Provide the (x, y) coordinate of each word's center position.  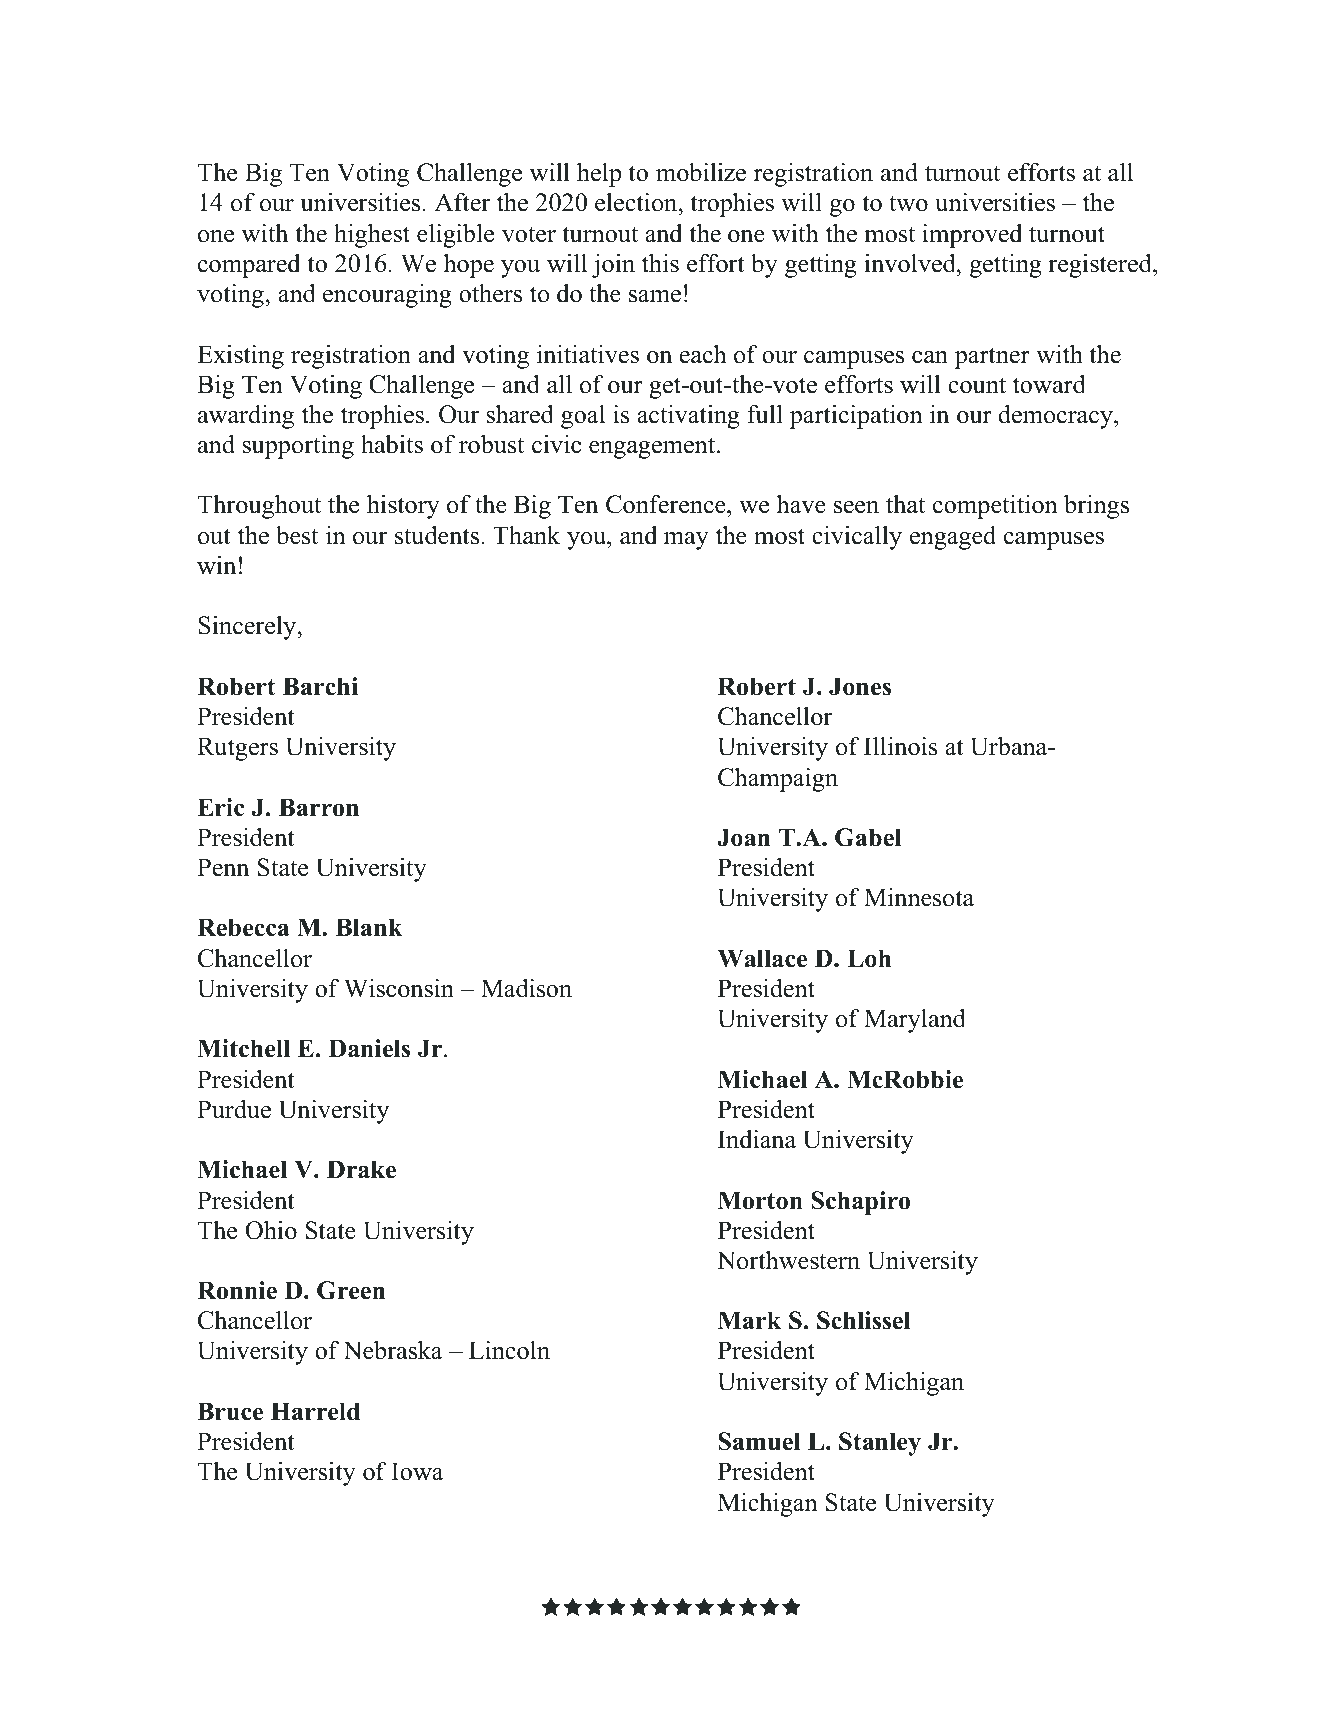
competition (995, 507)
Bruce (230, 1411)
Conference (667, 506)
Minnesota (919, 897)
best (297, 535)
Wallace (762, 958)
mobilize (701, 172)
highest (372, 235)
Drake (361, 1169)
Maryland (915, 1021)
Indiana (757, 1139)
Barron (319, 807)
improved (972, 236)
